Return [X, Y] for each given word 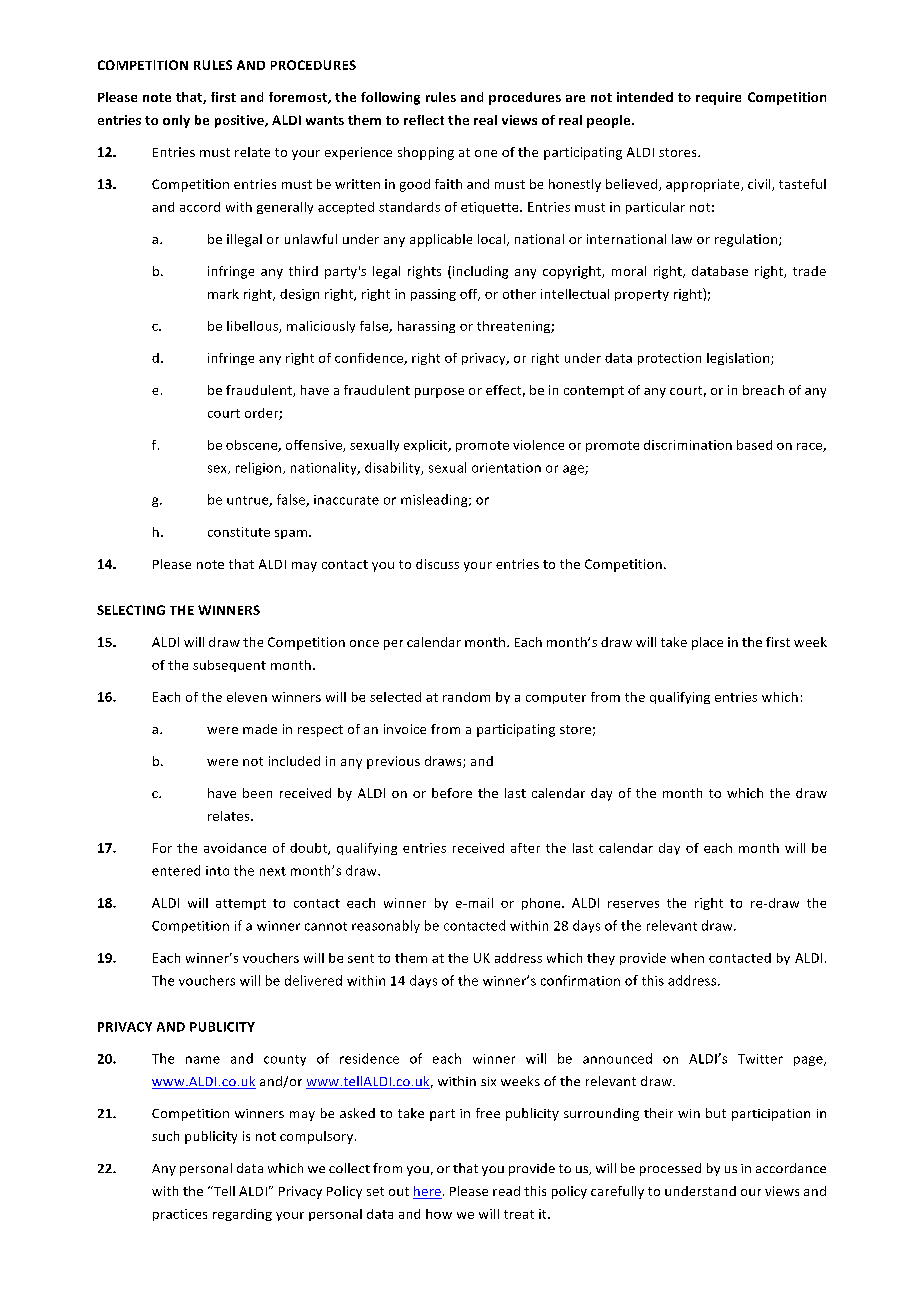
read [506, 1191]
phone [542, 904]
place [707, 643]
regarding [242, 1215]
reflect [424, 120]
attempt [241, 904]
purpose [439, 393]
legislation [739, 359]
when [687, 958]
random [466, 697]
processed [670, 1169]
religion [258, 468]
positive [240, 121]
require [718, 98]
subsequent [229, 666]
